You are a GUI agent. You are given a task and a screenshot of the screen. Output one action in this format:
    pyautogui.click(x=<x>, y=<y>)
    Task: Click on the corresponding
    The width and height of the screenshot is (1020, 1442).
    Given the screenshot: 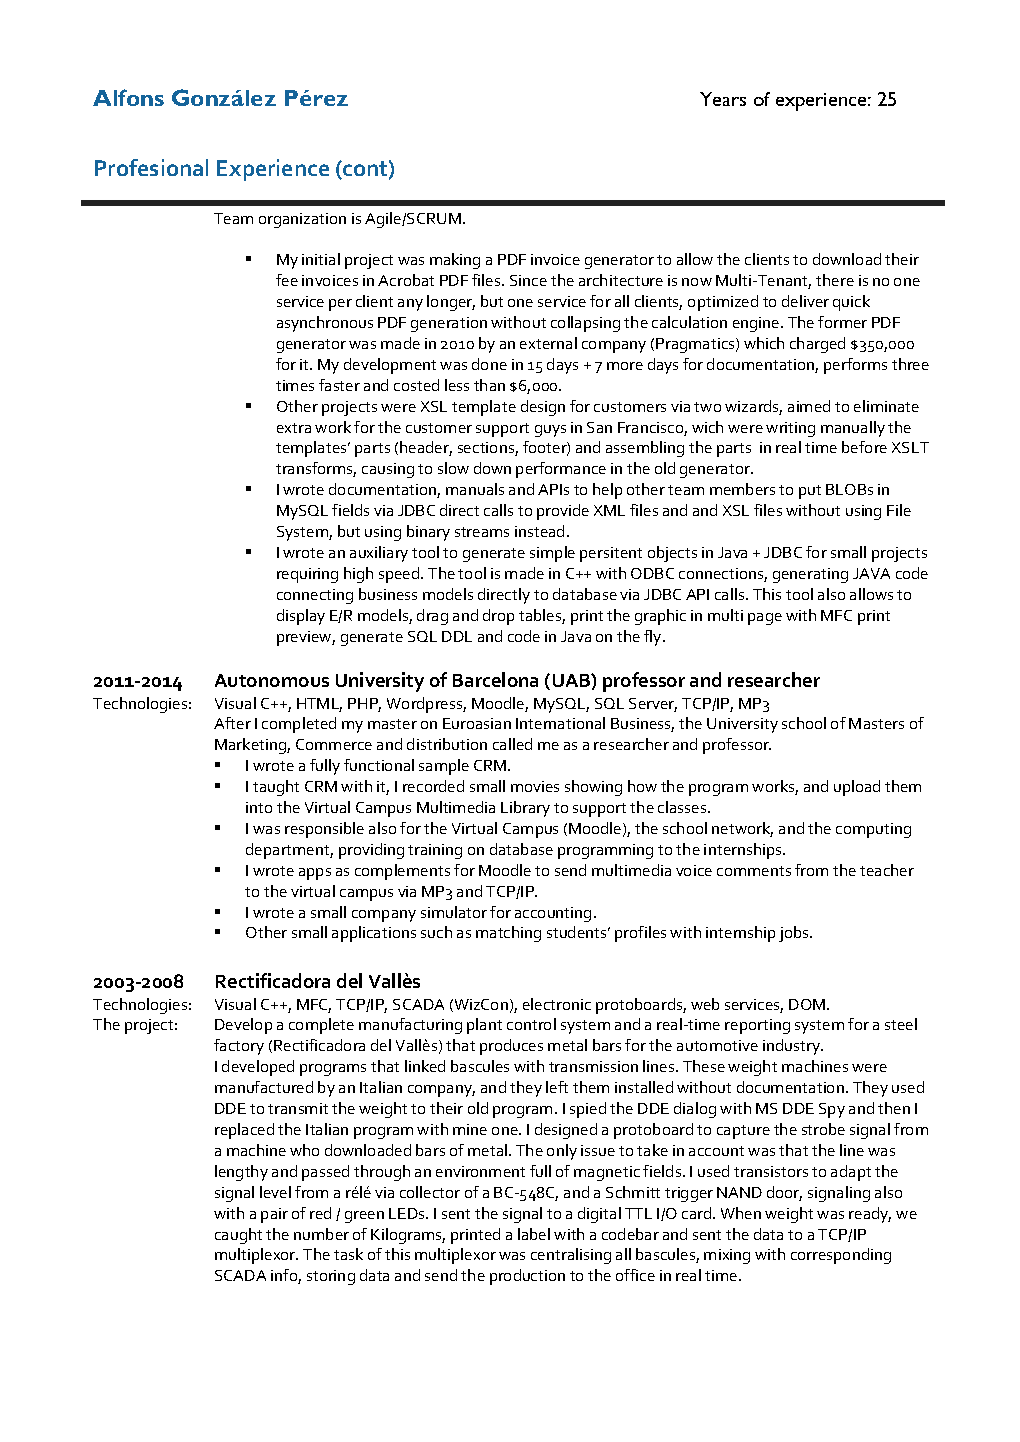 What is the action you would take?
    pyautogui.click(x=841, y=1256)
